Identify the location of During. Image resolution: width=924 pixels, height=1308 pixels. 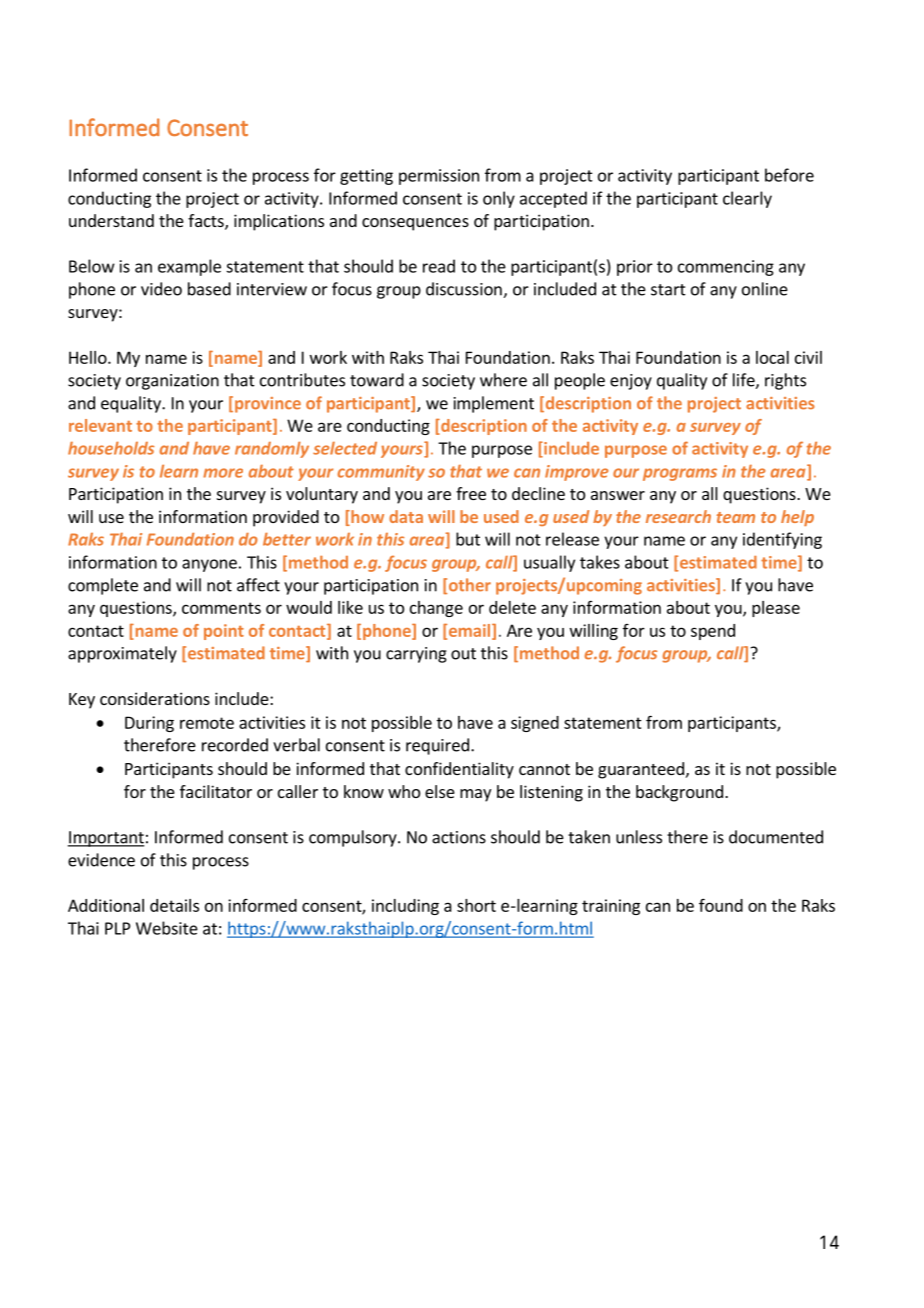
(149, 724).
